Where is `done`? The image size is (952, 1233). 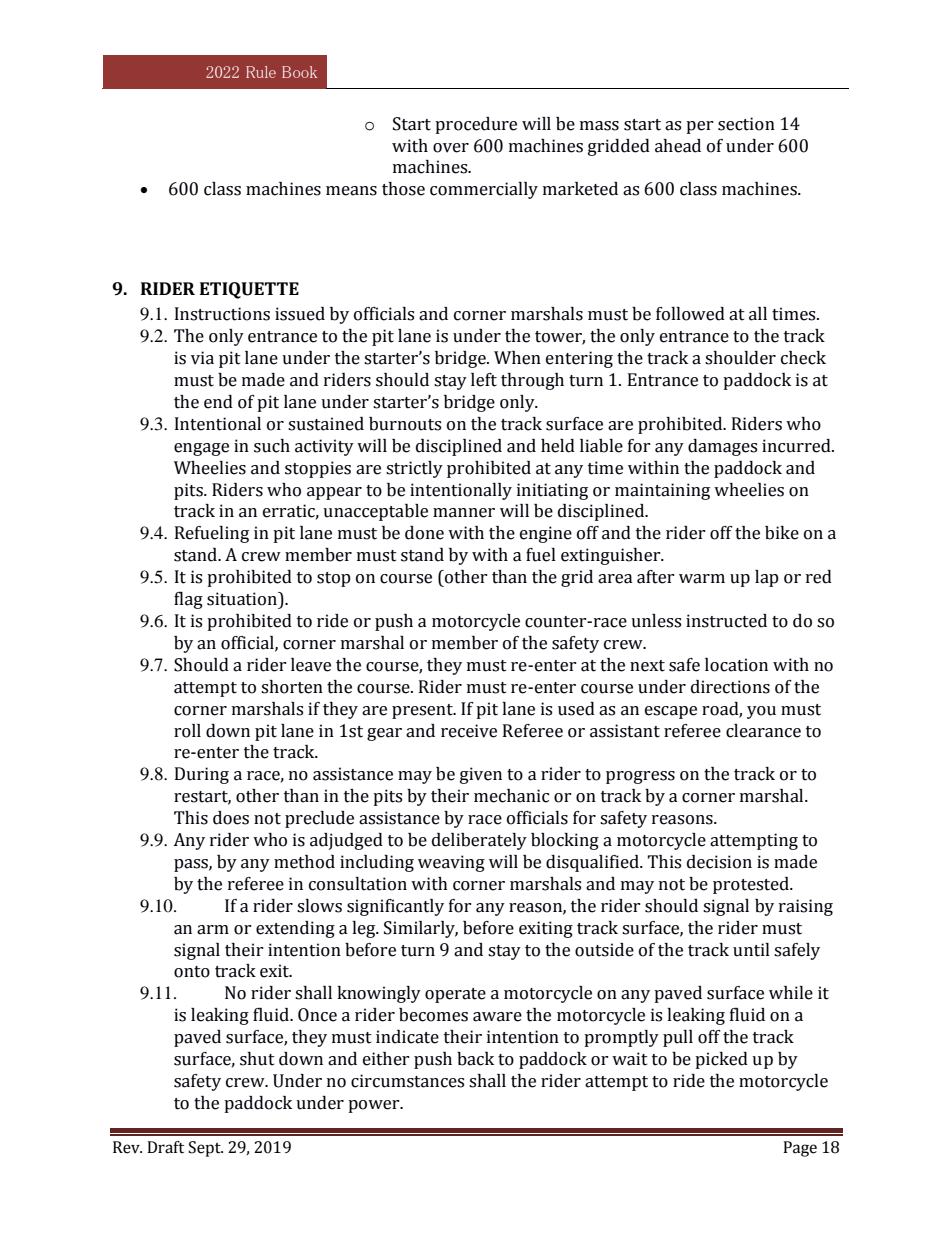
done is located at coordinates (424, 533).
